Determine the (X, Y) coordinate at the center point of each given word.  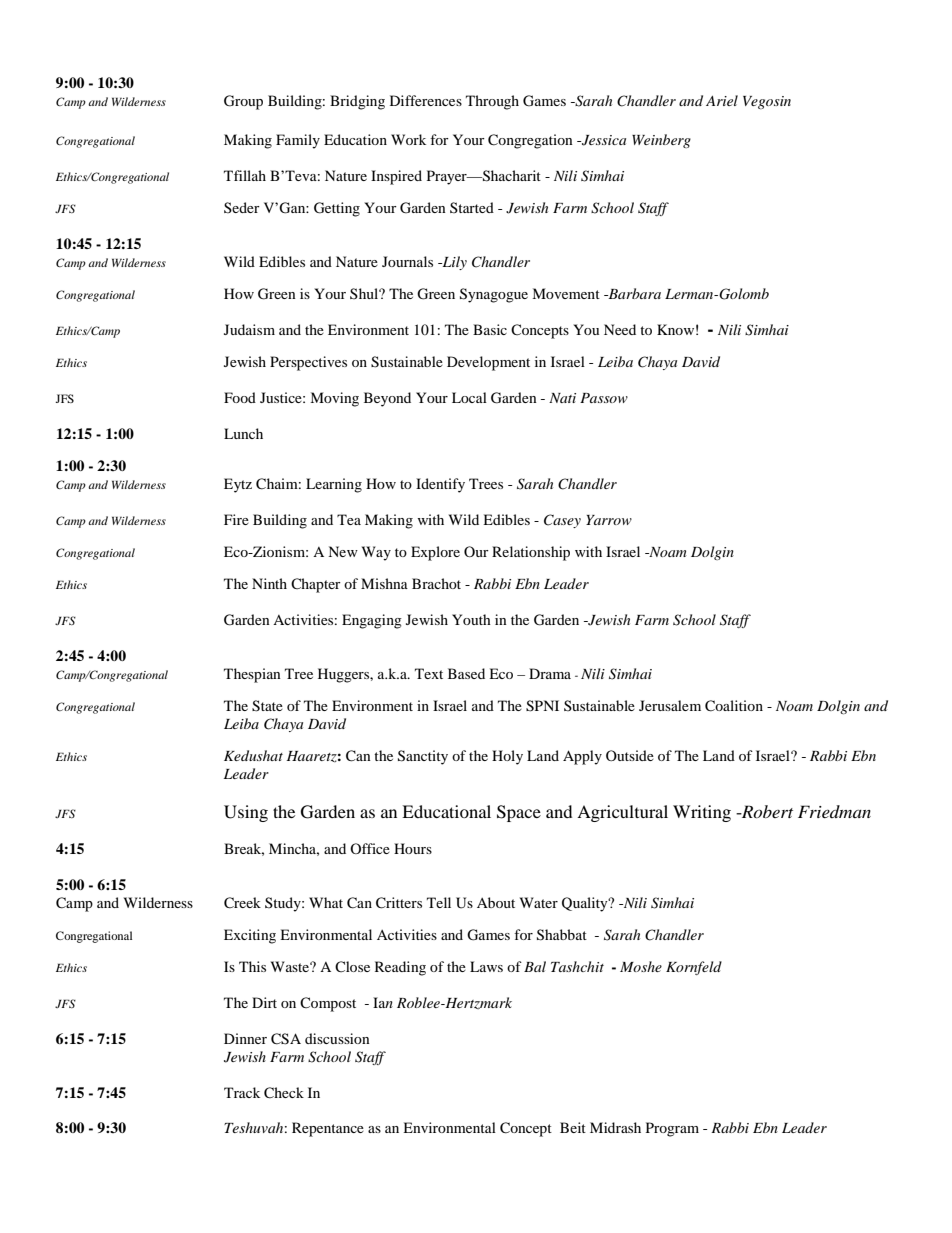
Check (284, 1093)
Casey (562, 521)
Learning (334, 485)
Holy (507, 757)
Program (672, 1129)
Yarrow (609, 520)
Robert (766, 811)
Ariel (722, 100)
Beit (573, 1127)
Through (492, 102)
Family (298, 141)
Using (246, 813)
